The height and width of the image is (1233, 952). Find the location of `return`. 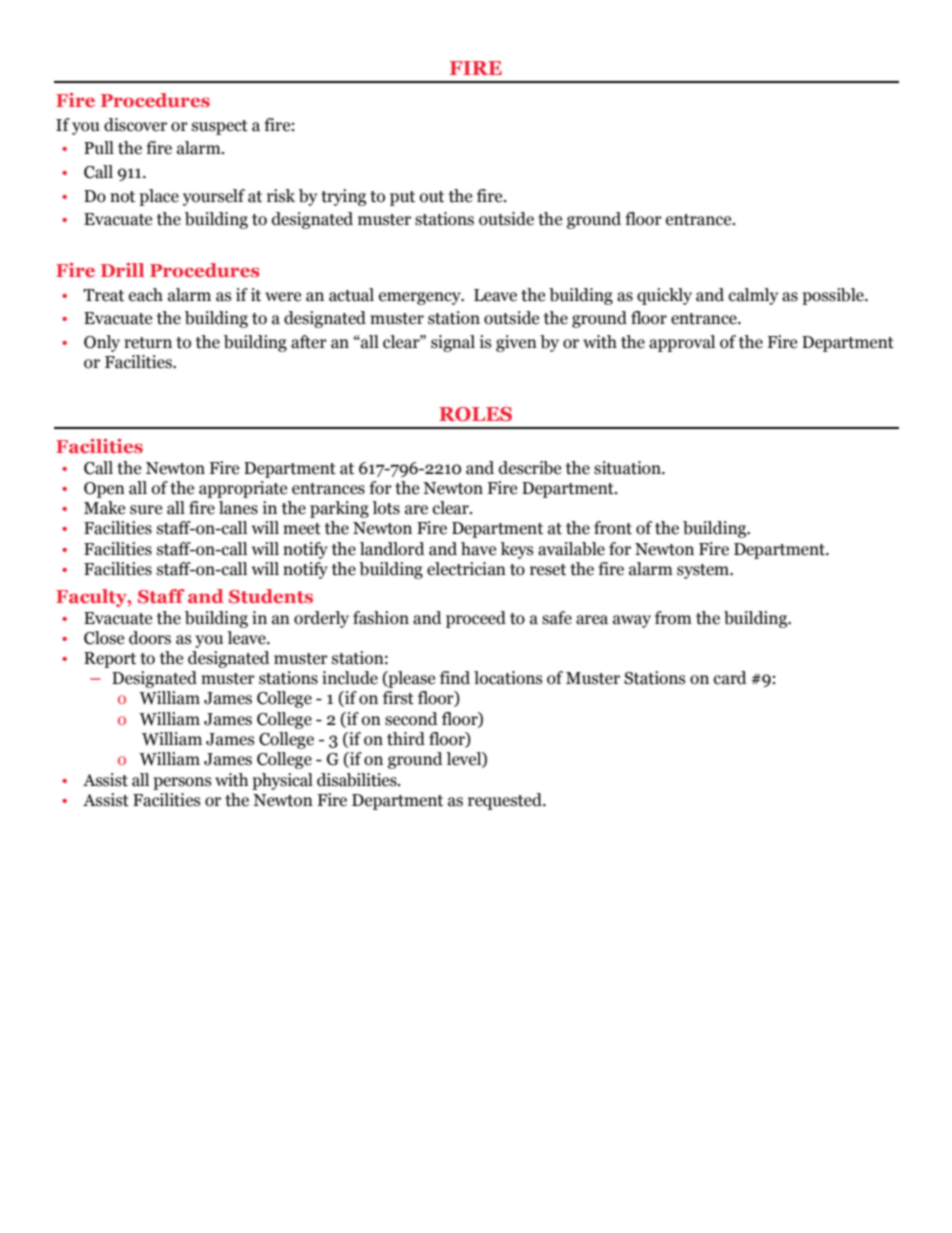

return is located at coordinates (148, 343).
